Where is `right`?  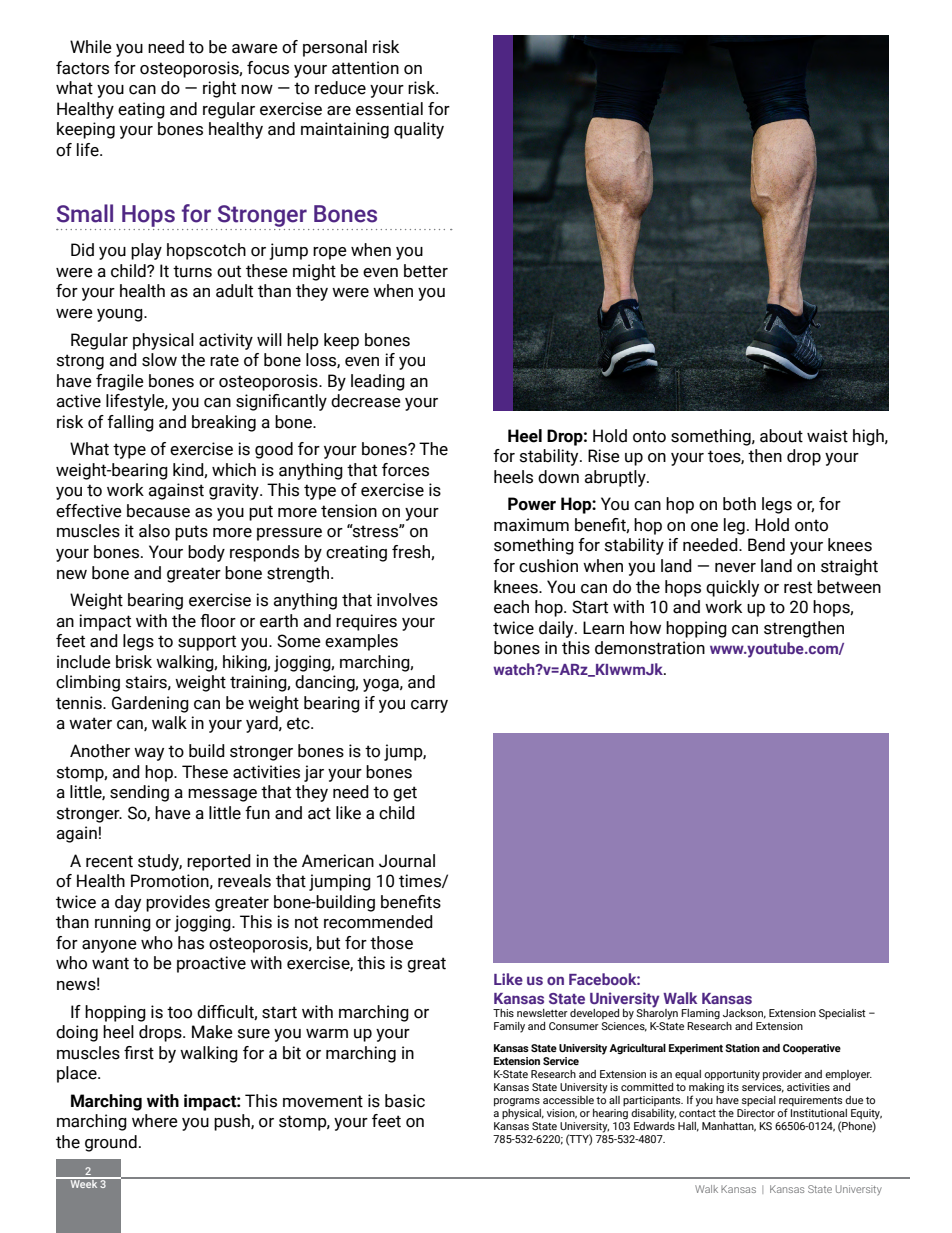 right is located at coordinates (219, 89).
